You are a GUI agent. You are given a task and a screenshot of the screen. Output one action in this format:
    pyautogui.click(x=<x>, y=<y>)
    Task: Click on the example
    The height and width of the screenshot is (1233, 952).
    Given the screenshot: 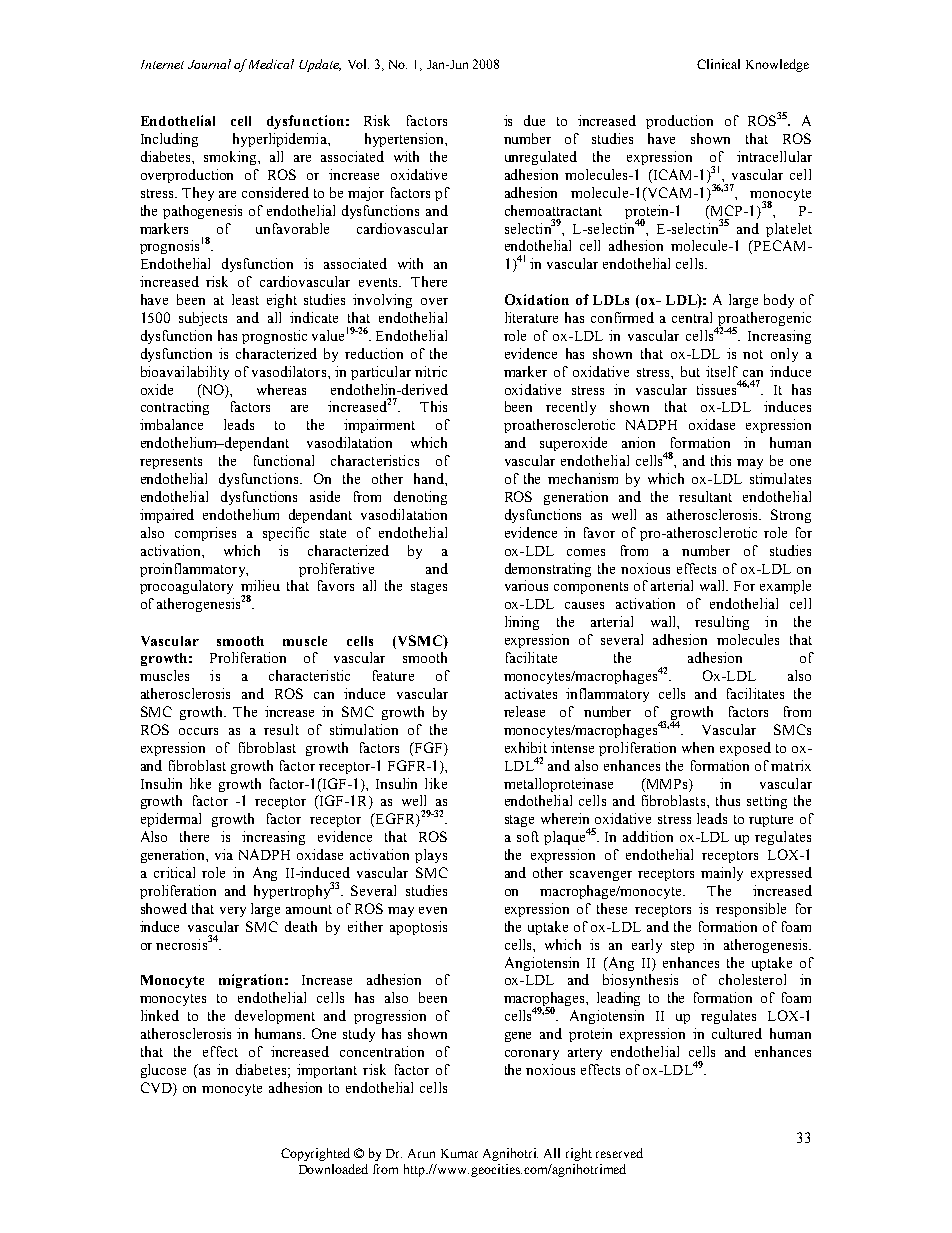 What is the action you would take?
    pyautogui.click(x=785, y=587)
